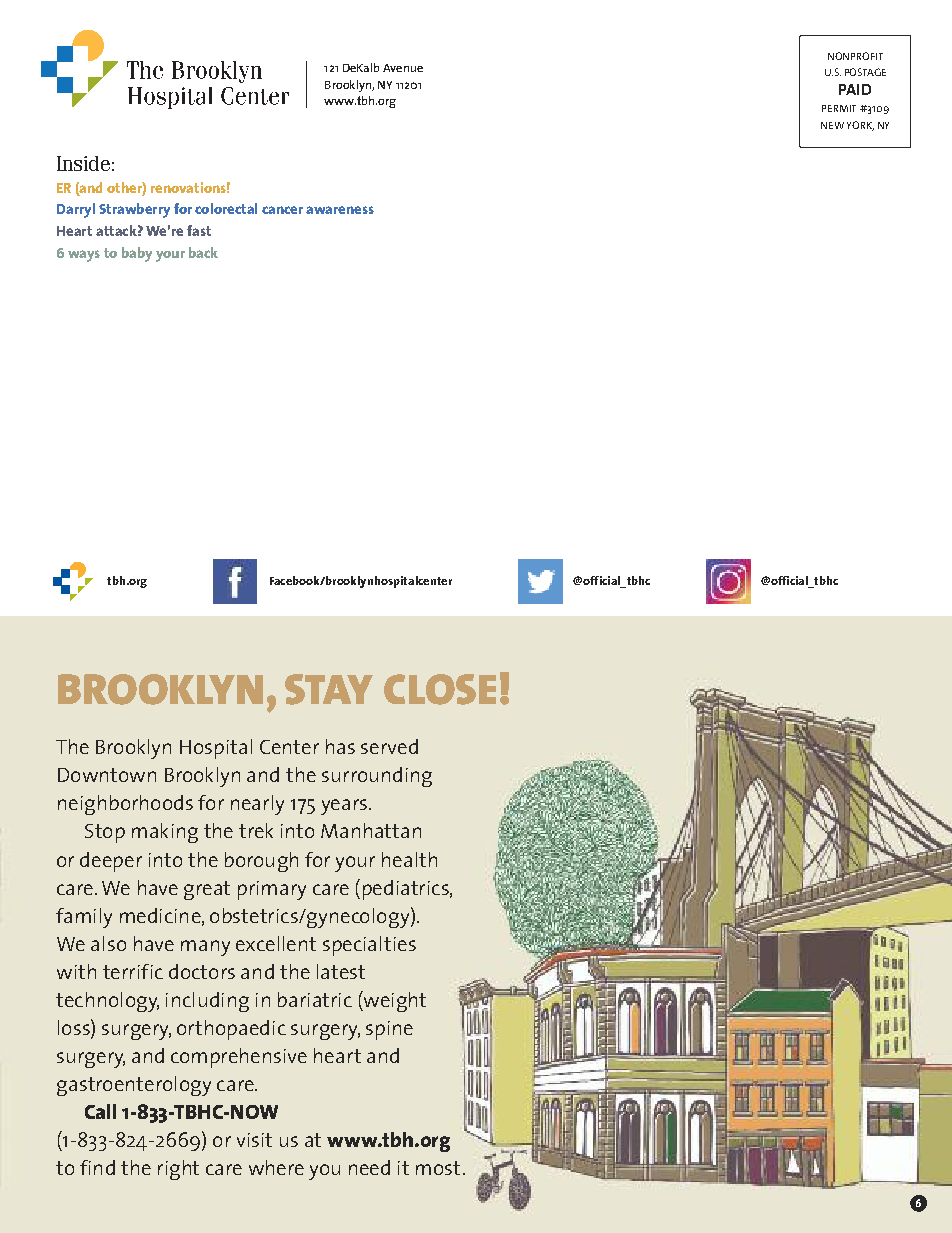  I want to click on need, so click(369, 1167).
